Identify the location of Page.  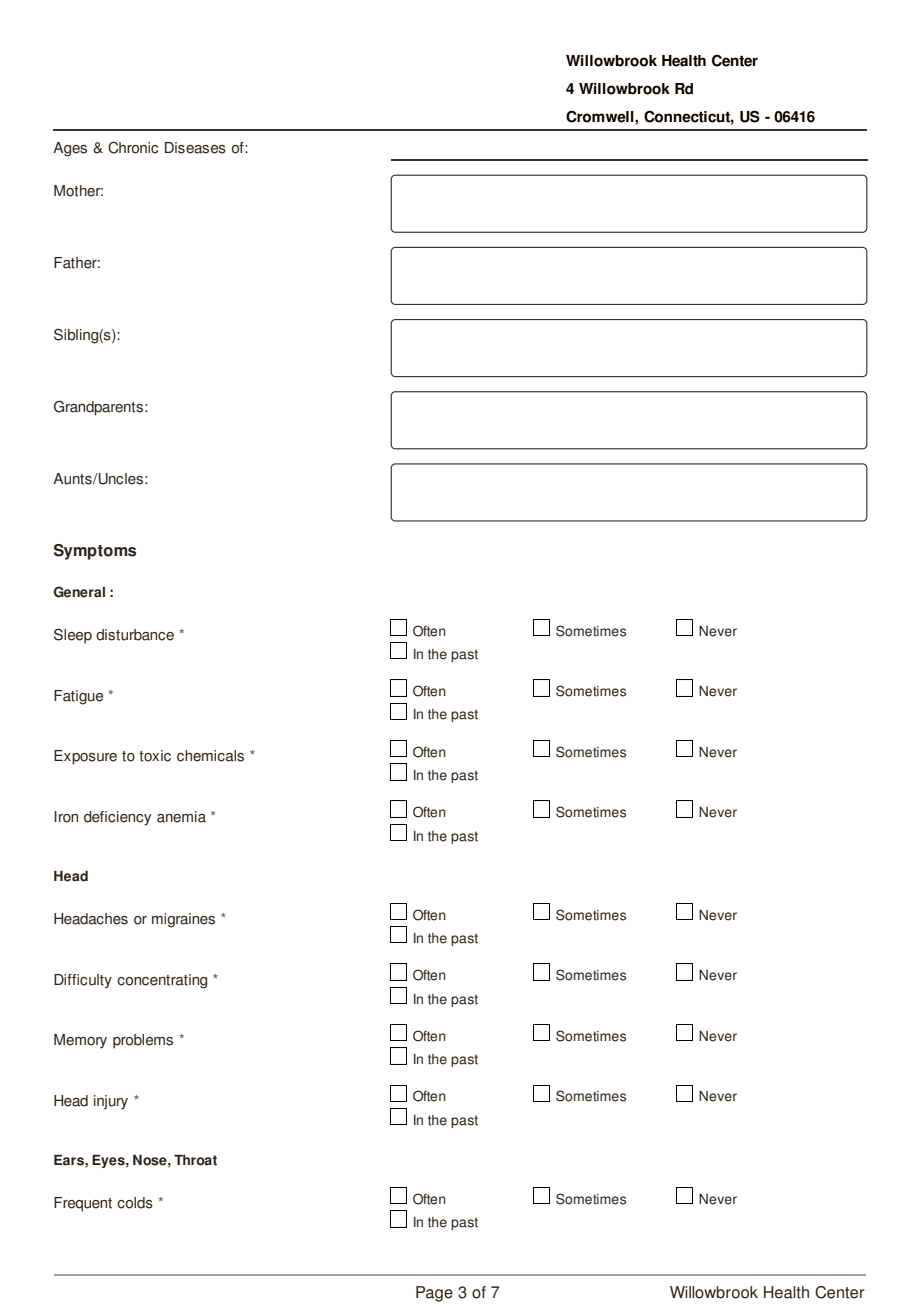
(434, 1294).
